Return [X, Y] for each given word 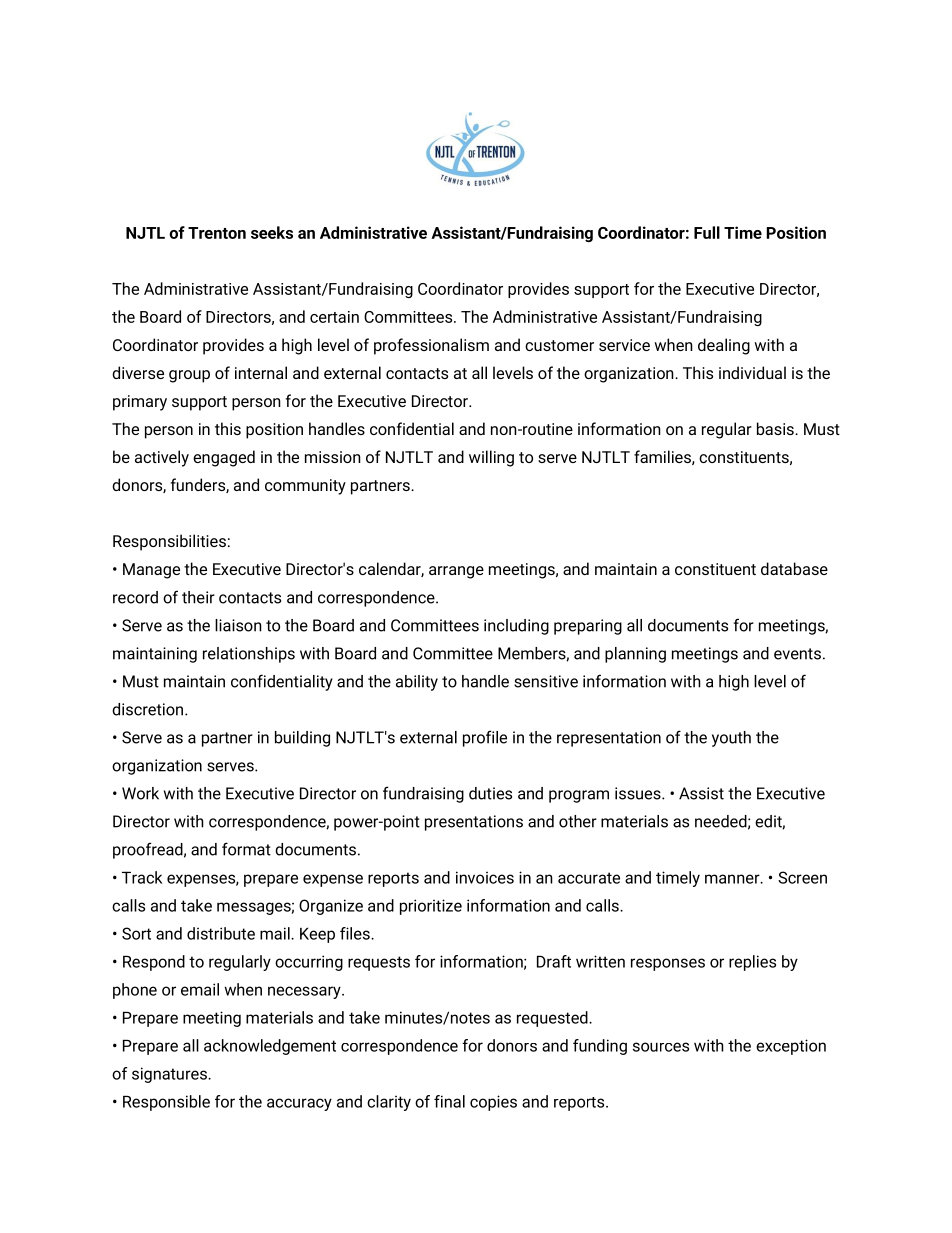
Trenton [217, 233]
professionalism [431, 346]
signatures [170, 1075]
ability [417, 683]
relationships [249, 655]
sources [661, 1047]
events [797, 654]
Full [707, 232]
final [449, 1101]
